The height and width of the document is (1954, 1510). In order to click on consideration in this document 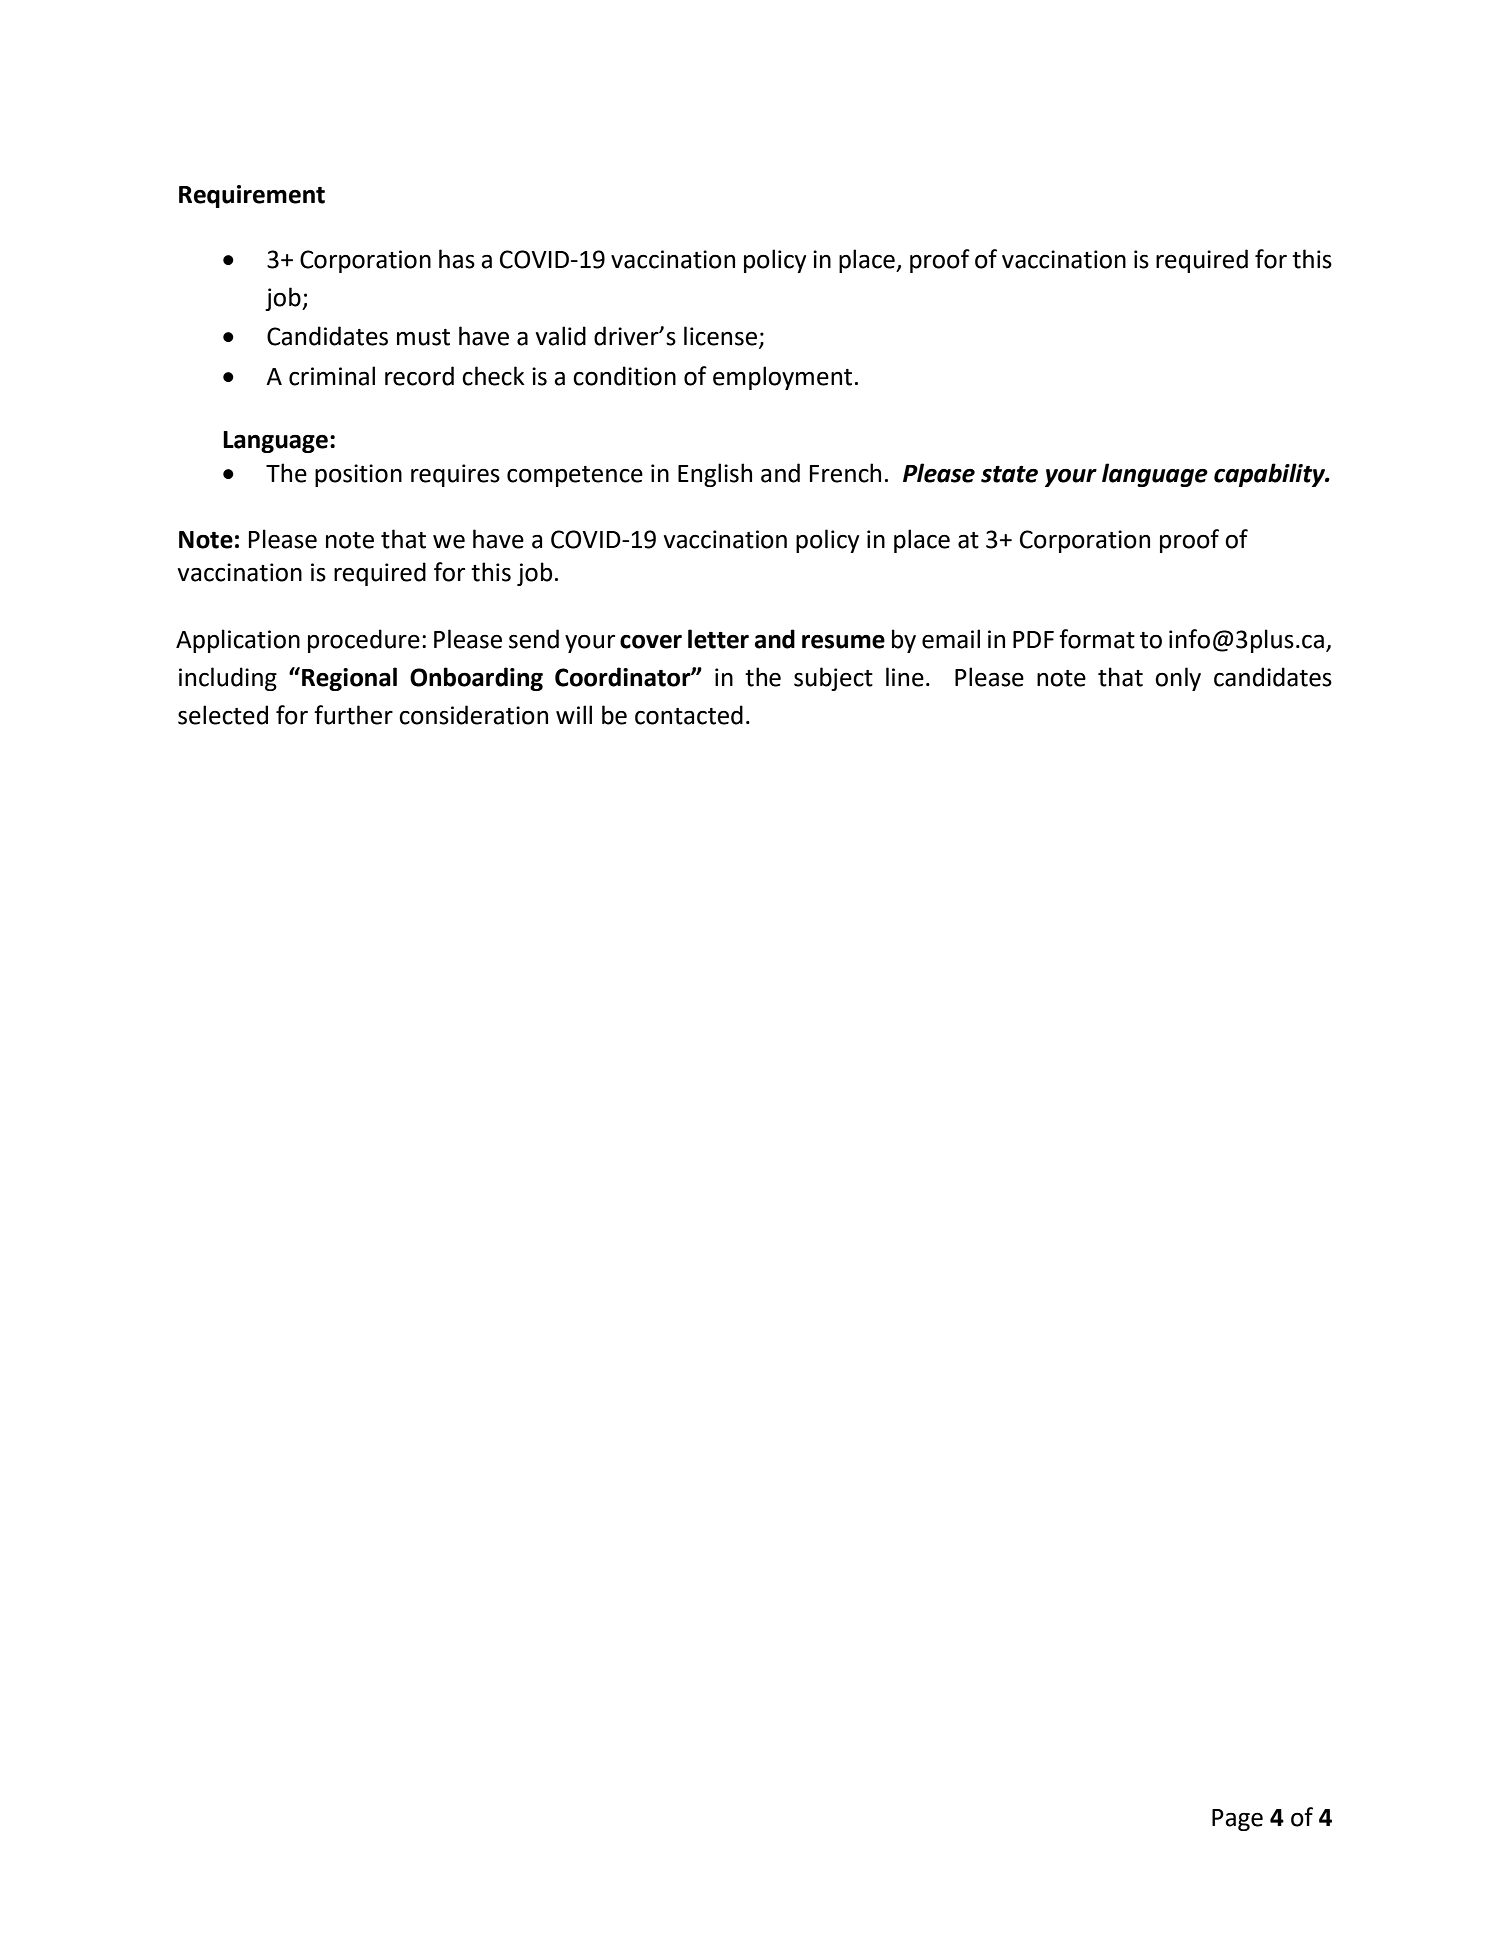, I will do `click(473, 715)`.
